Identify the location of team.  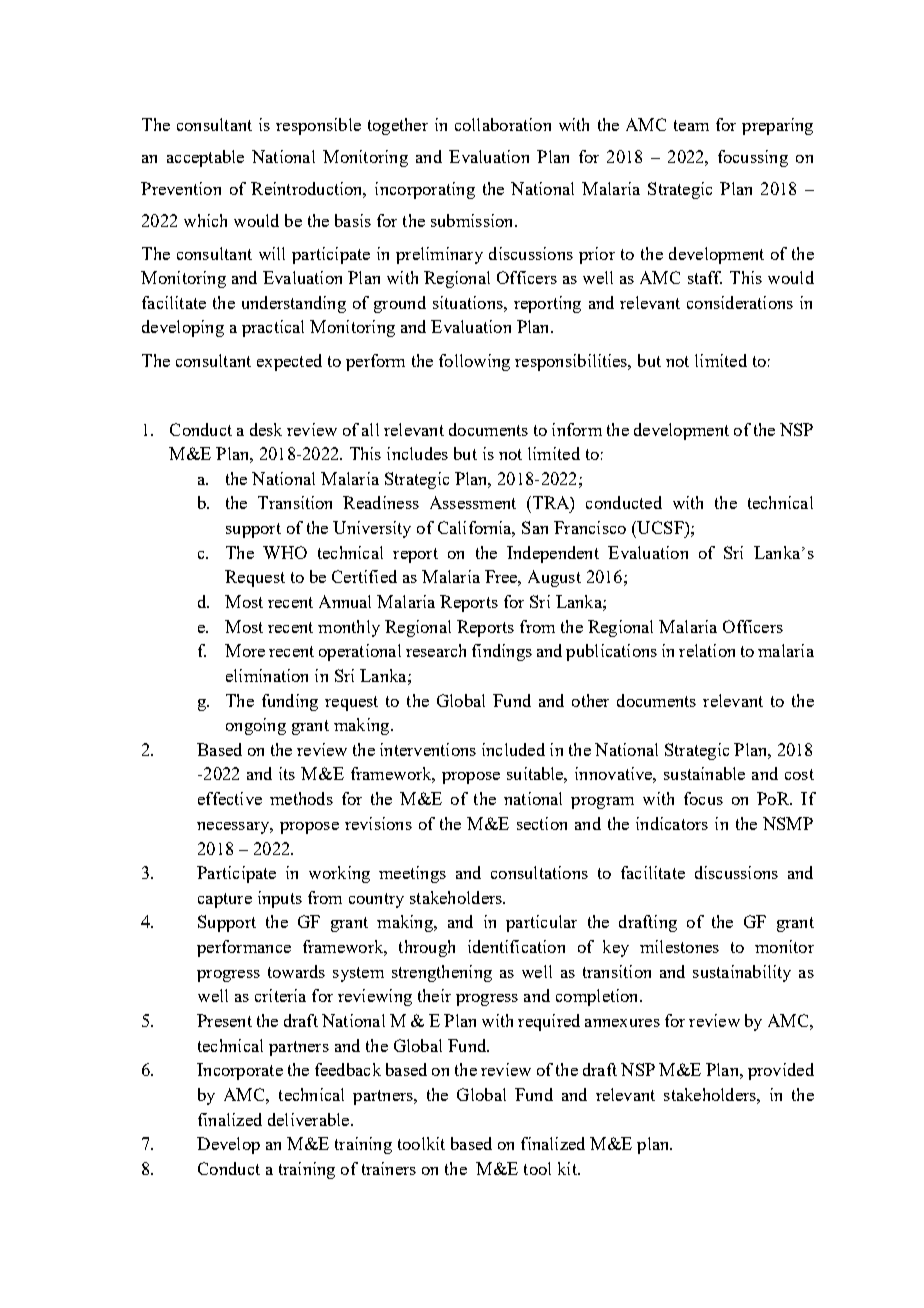
(691, 125).
